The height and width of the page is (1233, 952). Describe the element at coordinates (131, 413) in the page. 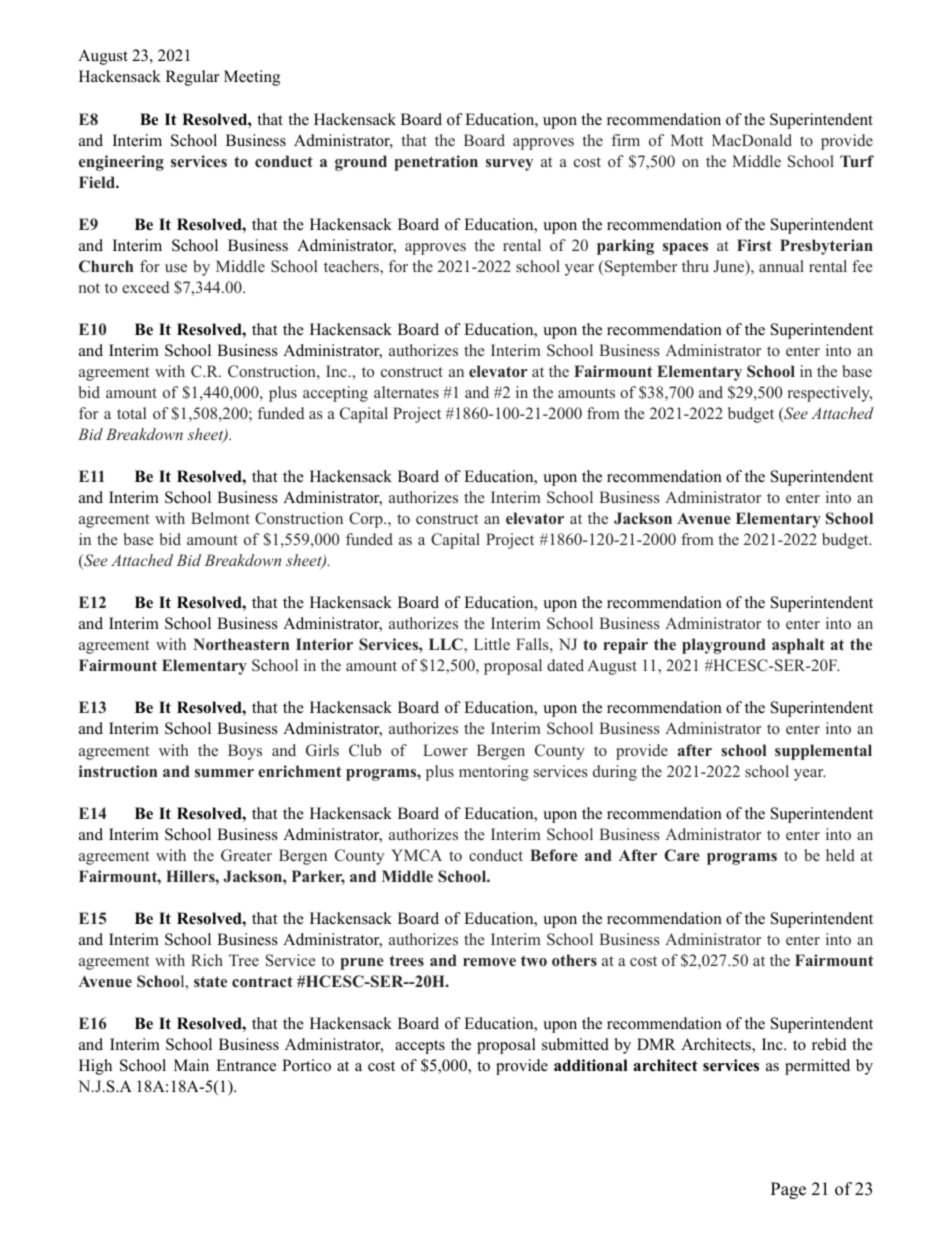

I see `total` at that location.
